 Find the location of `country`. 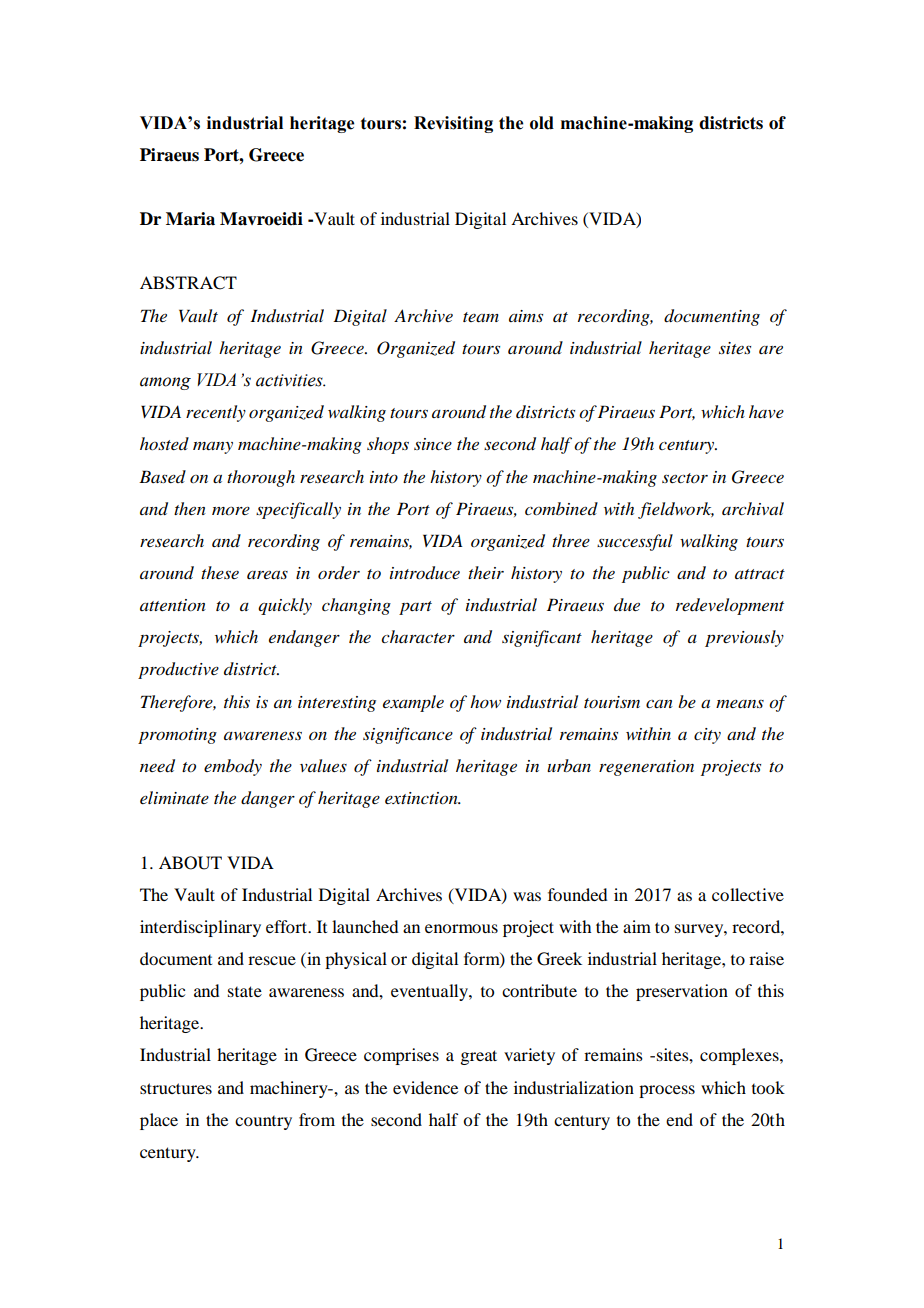

country is located at coordinates (263, 1123).
